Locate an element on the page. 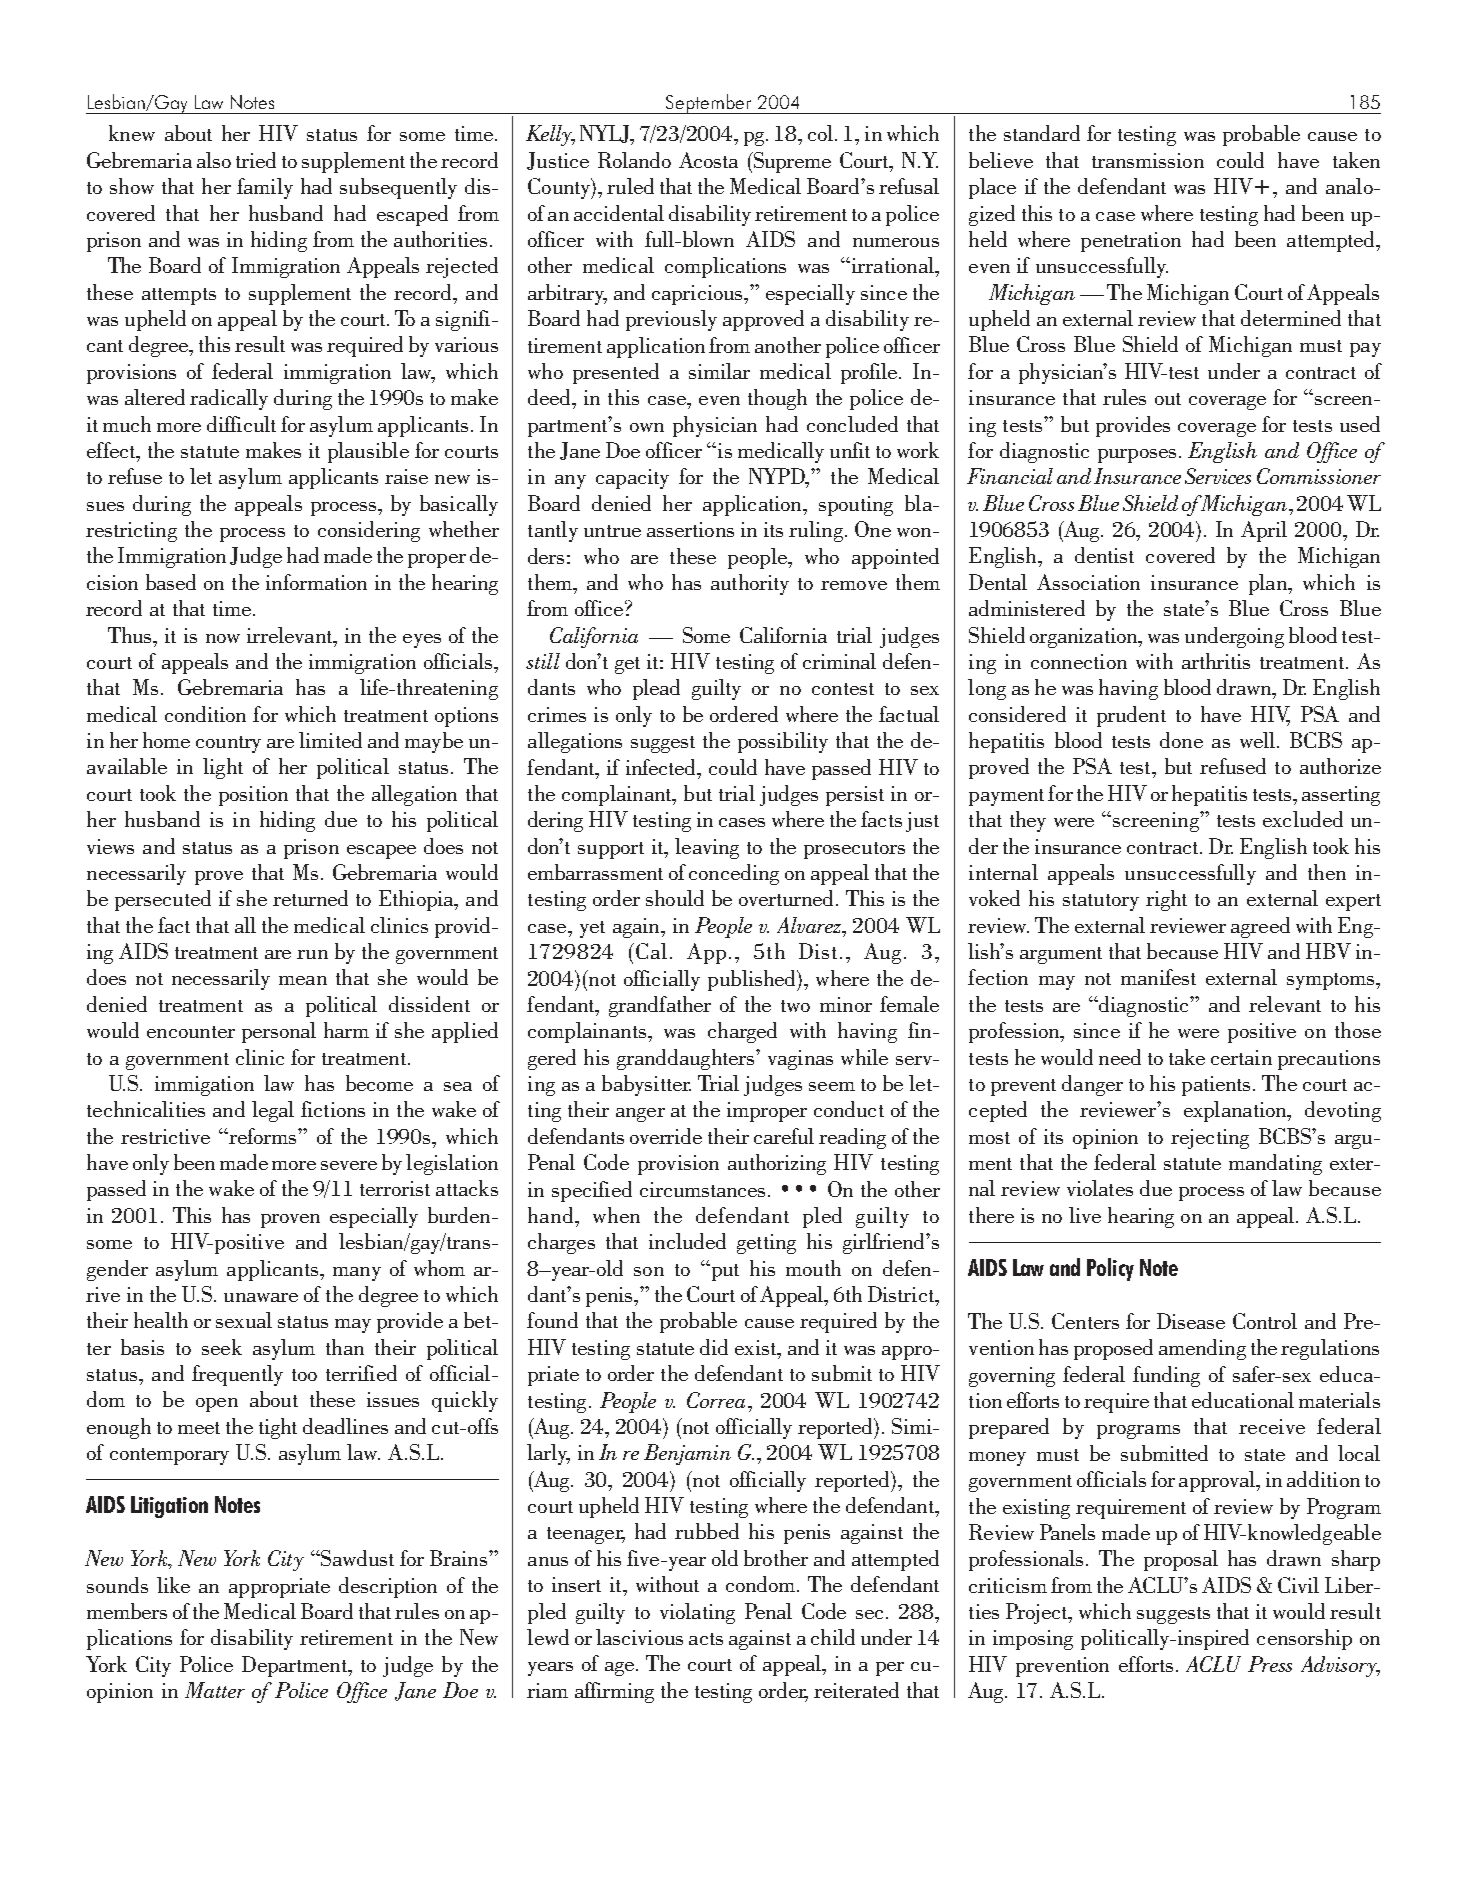 The image size is (1467, 1899). April is located at coordinates (1264, 531).
